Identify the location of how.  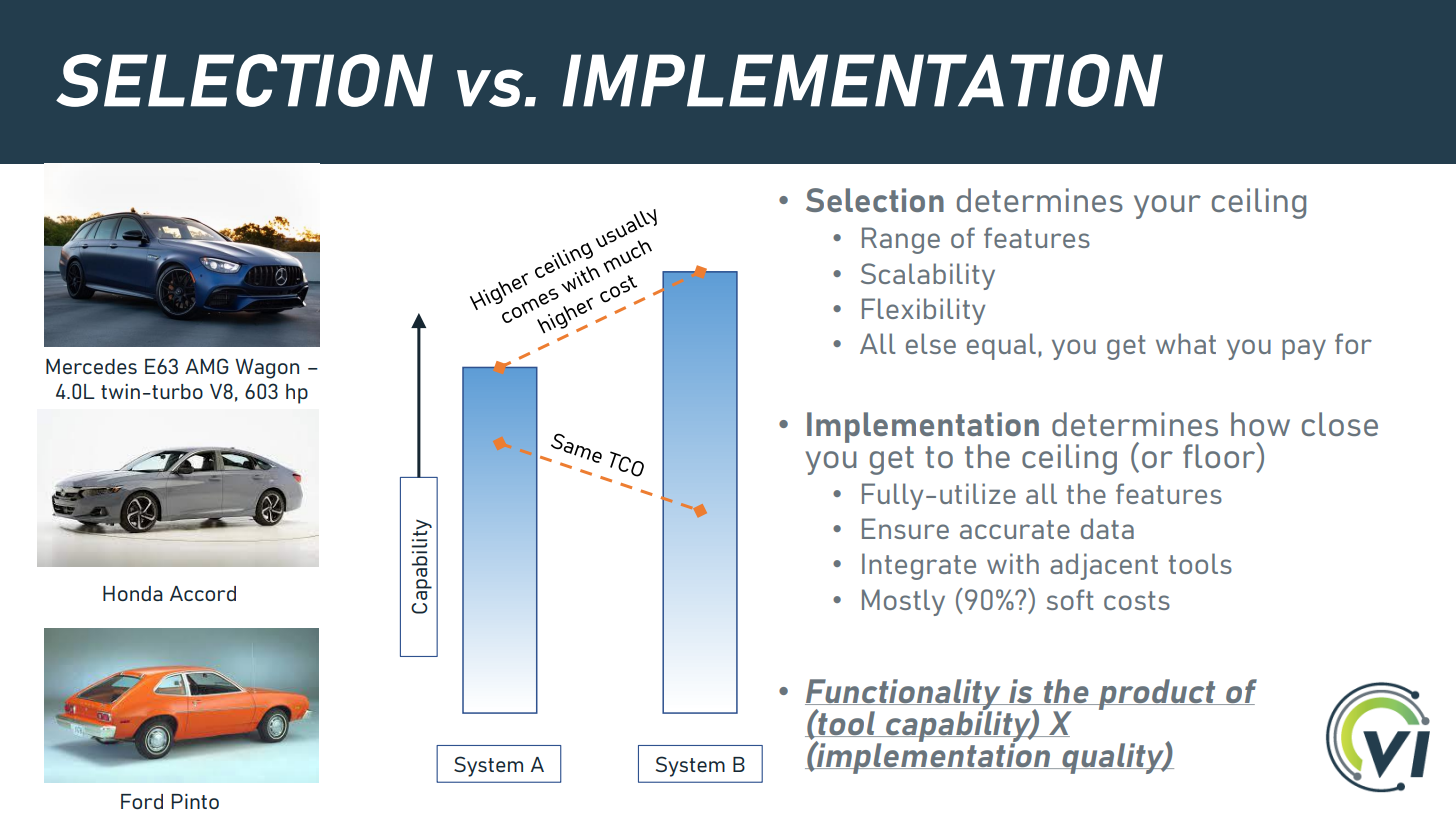
(1260, 424).
